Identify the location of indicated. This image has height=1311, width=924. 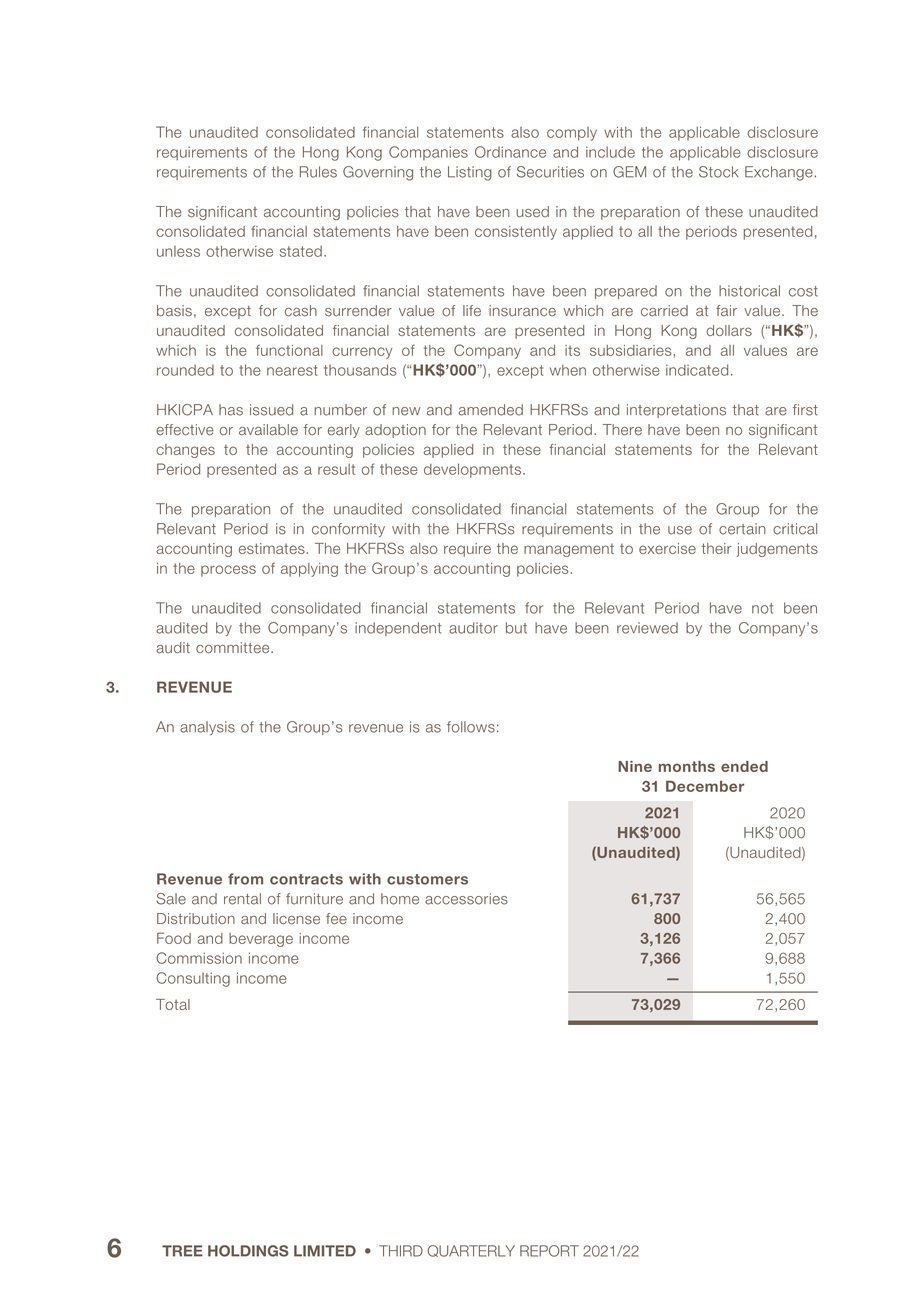
(697, 370).
